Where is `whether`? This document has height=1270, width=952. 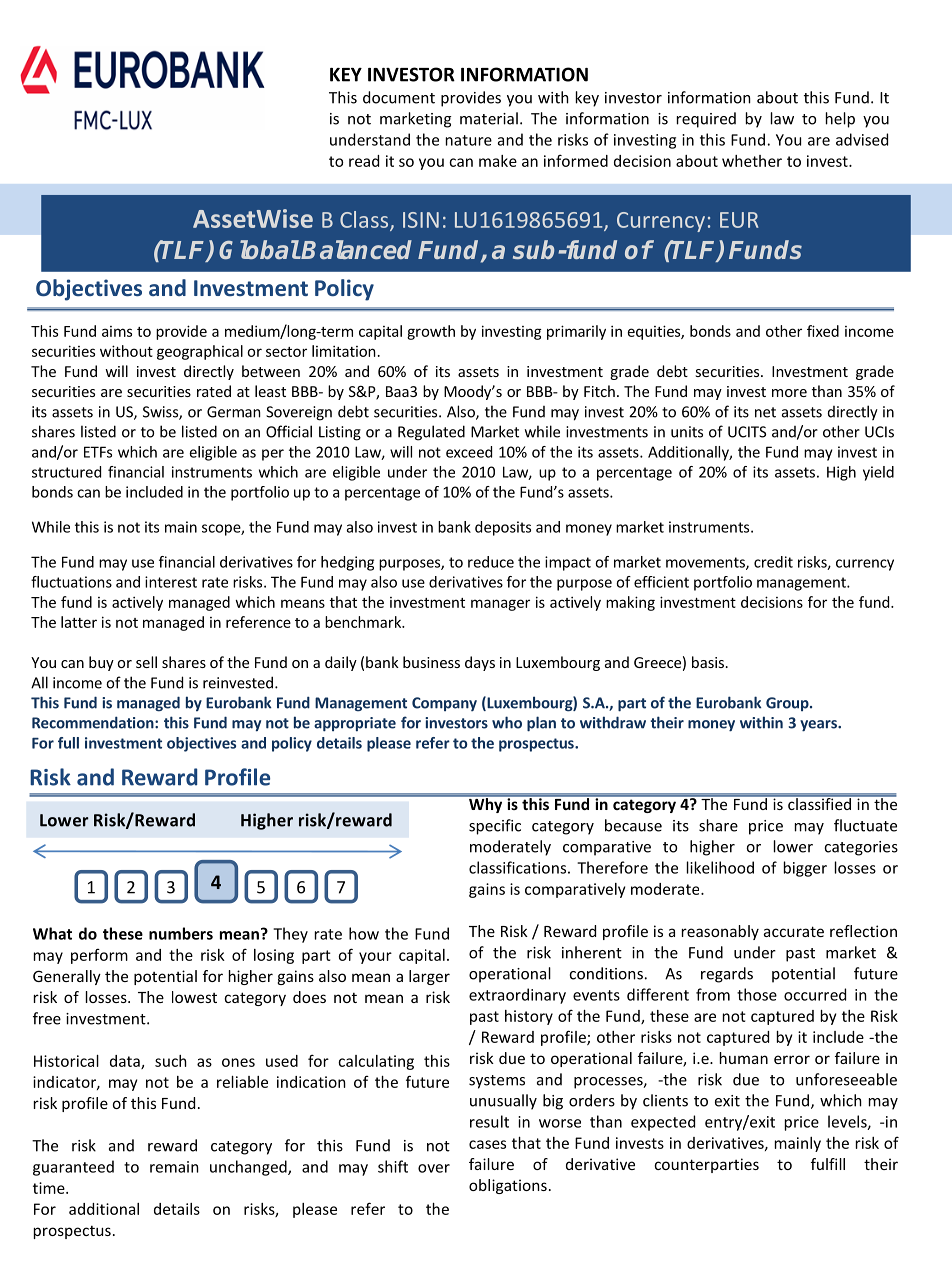 whether is located at coordinates (752, 161).
